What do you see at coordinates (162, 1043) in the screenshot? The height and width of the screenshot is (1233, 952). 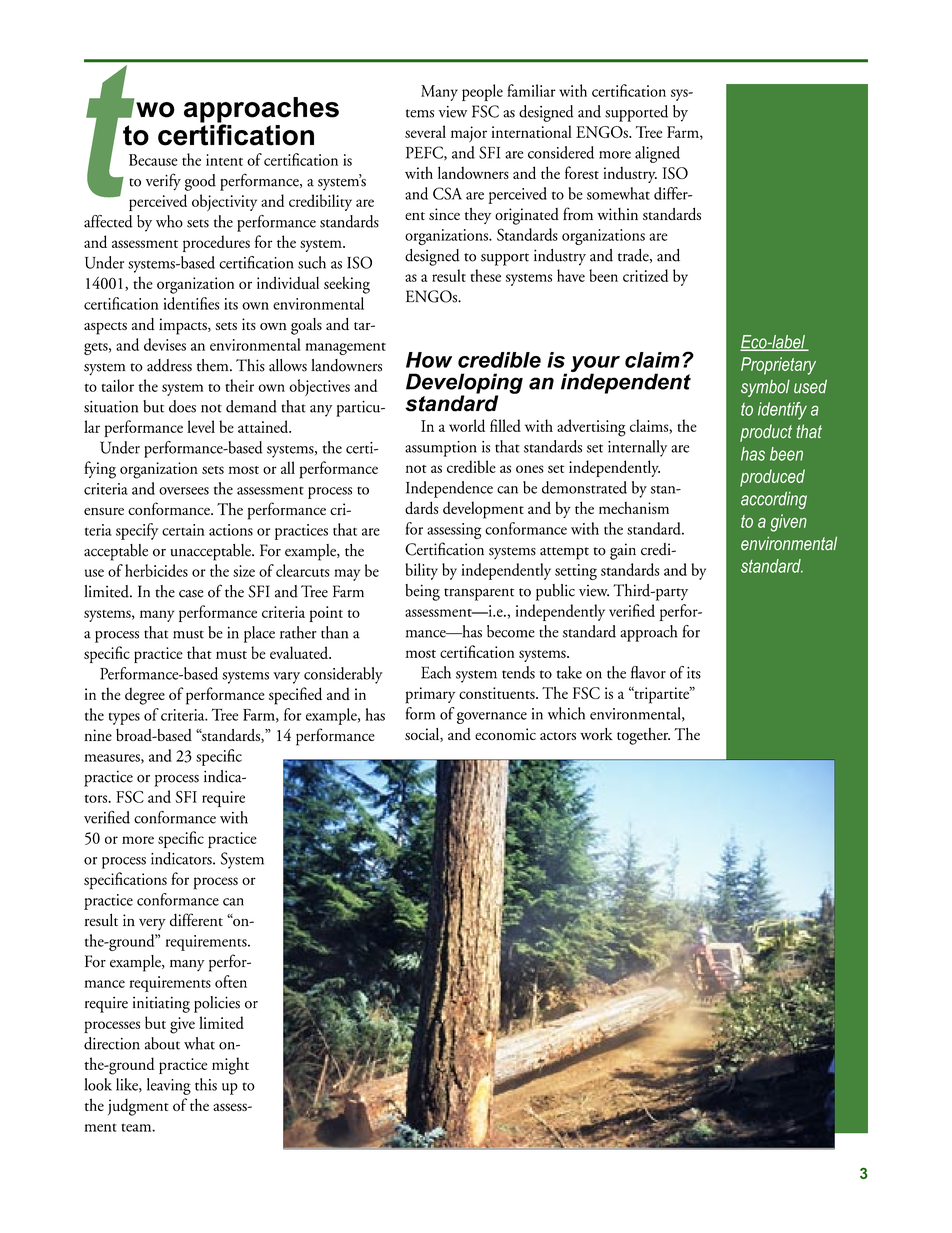 I see `about` at bounding box center [162, 1043].
